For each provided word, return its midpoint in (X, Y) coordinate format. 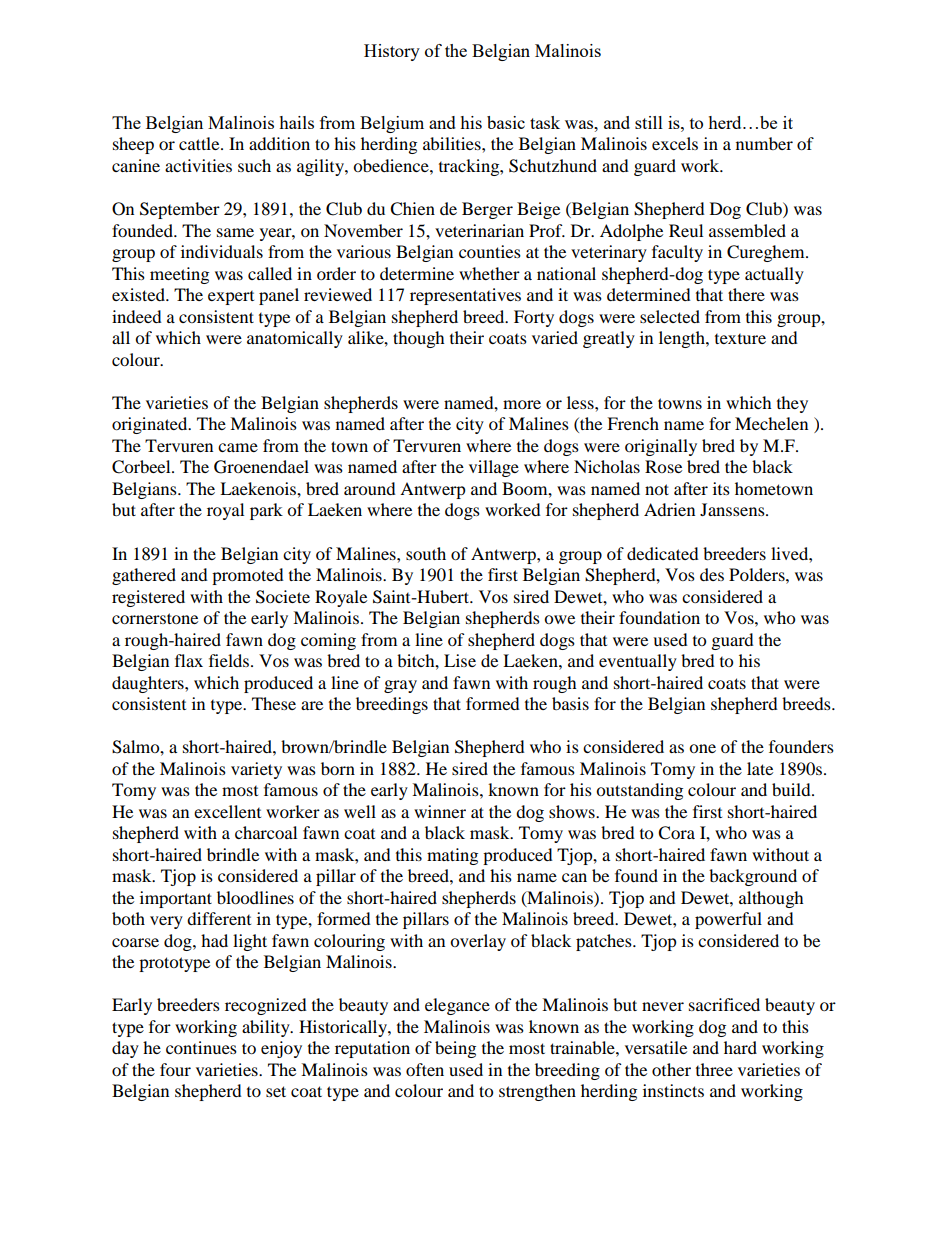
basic (506, 122)
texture (740, 339)
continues (201, 1047)
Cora (676, 833)
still (649, 122)
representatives (465, 296)
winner (440, 811)
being (455, 1049)
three (714, 1069)
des (712, 574)
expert (231, 298)
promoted (248, 576)
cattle (200, 143)
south (426, 553)
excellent (227, 811)
